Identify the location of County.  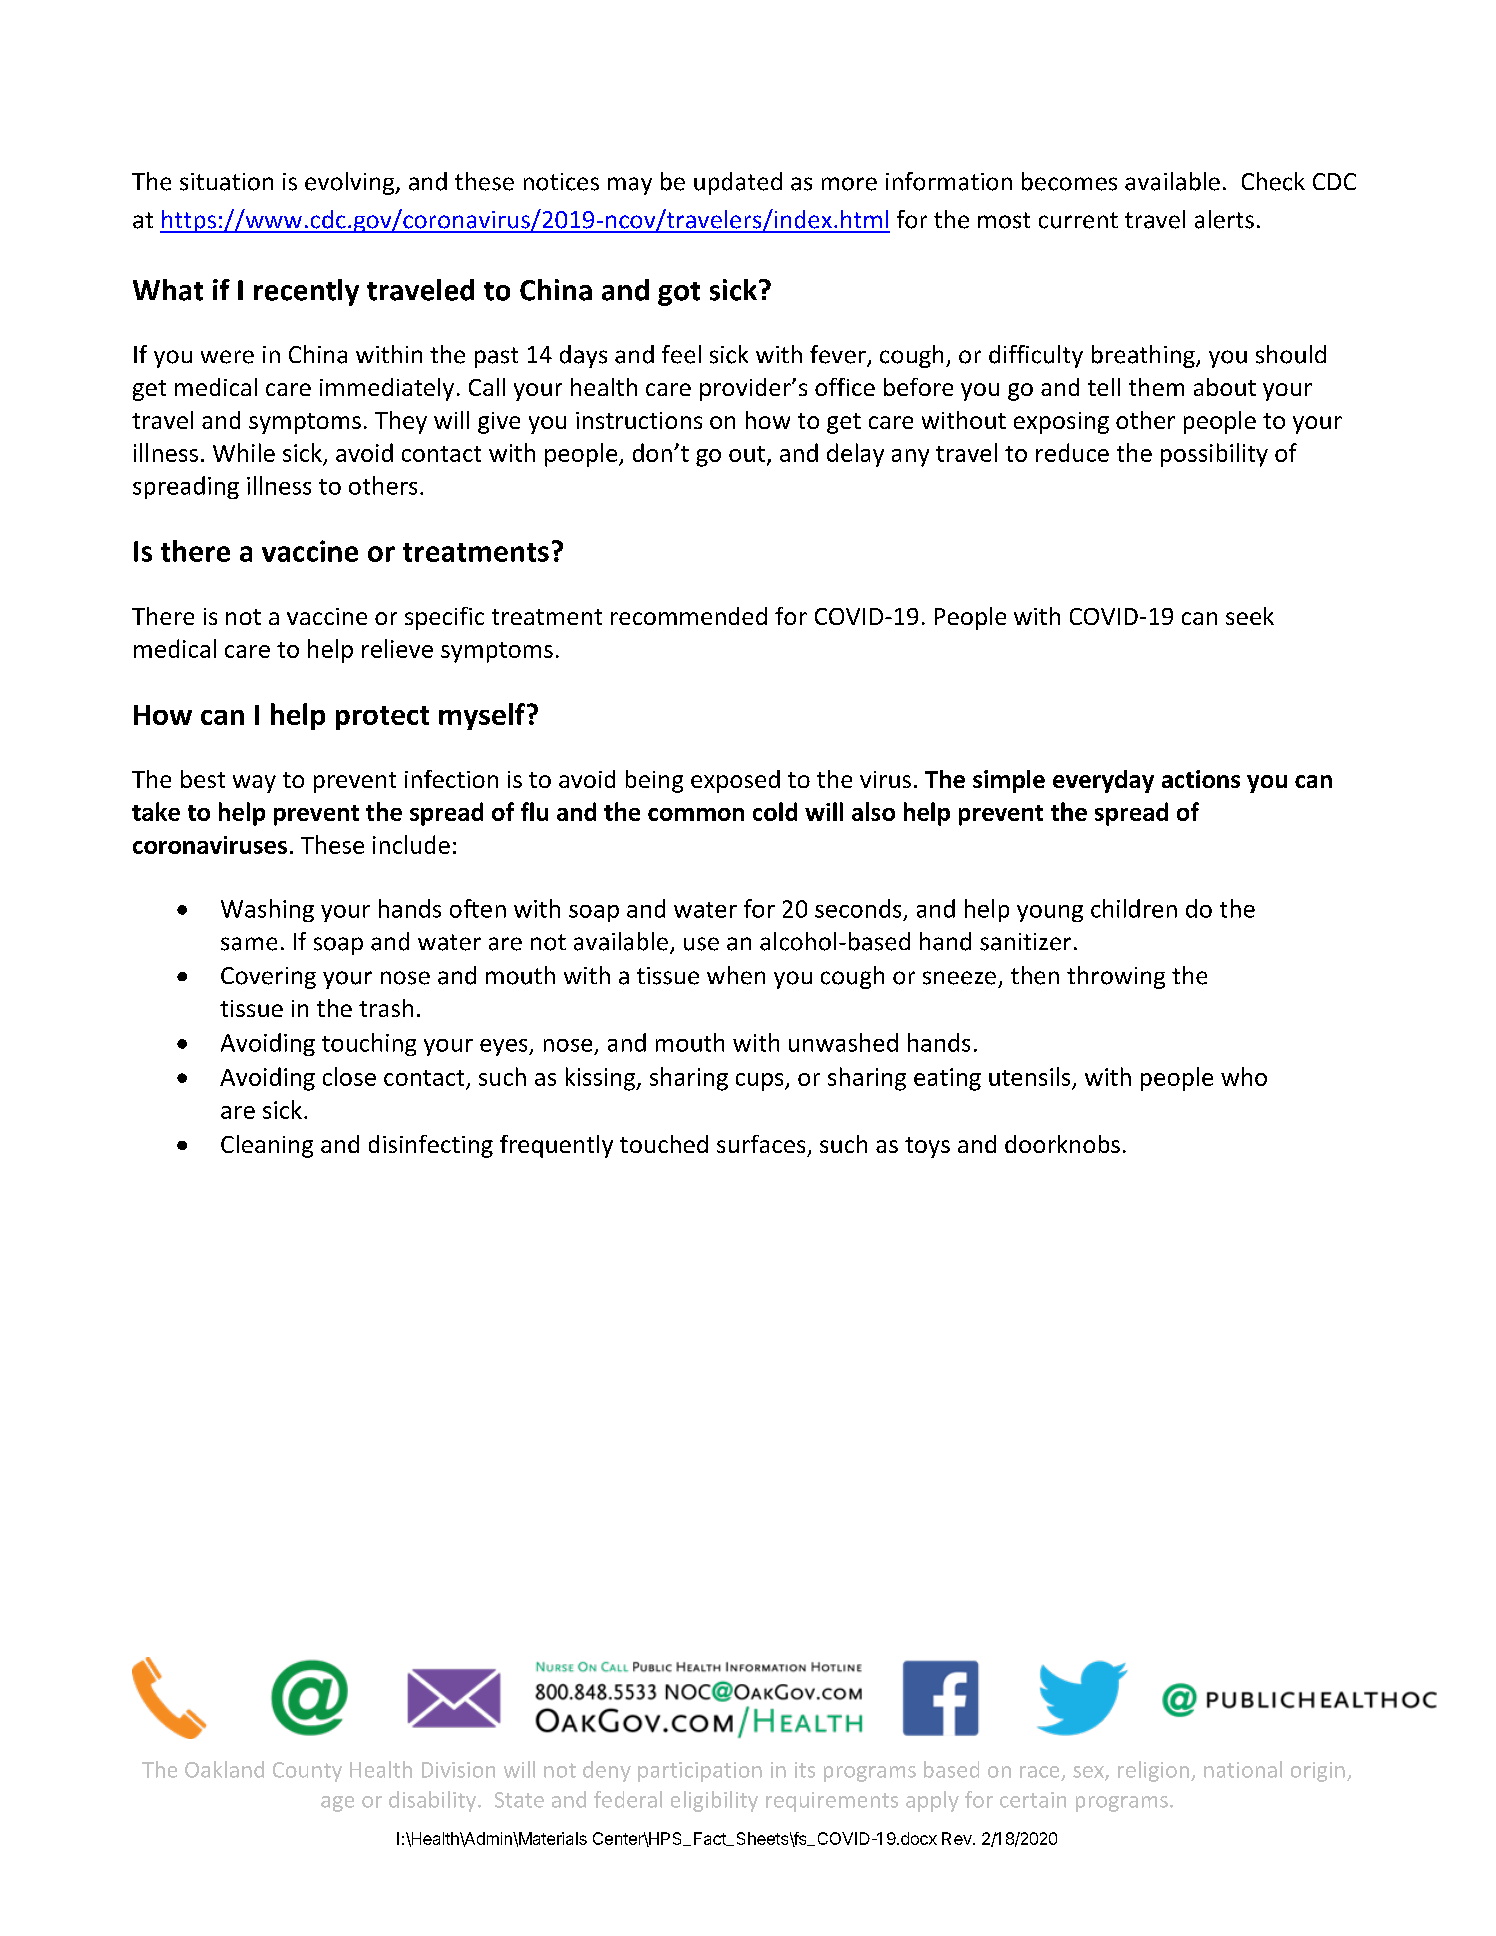
(307, 1772).
